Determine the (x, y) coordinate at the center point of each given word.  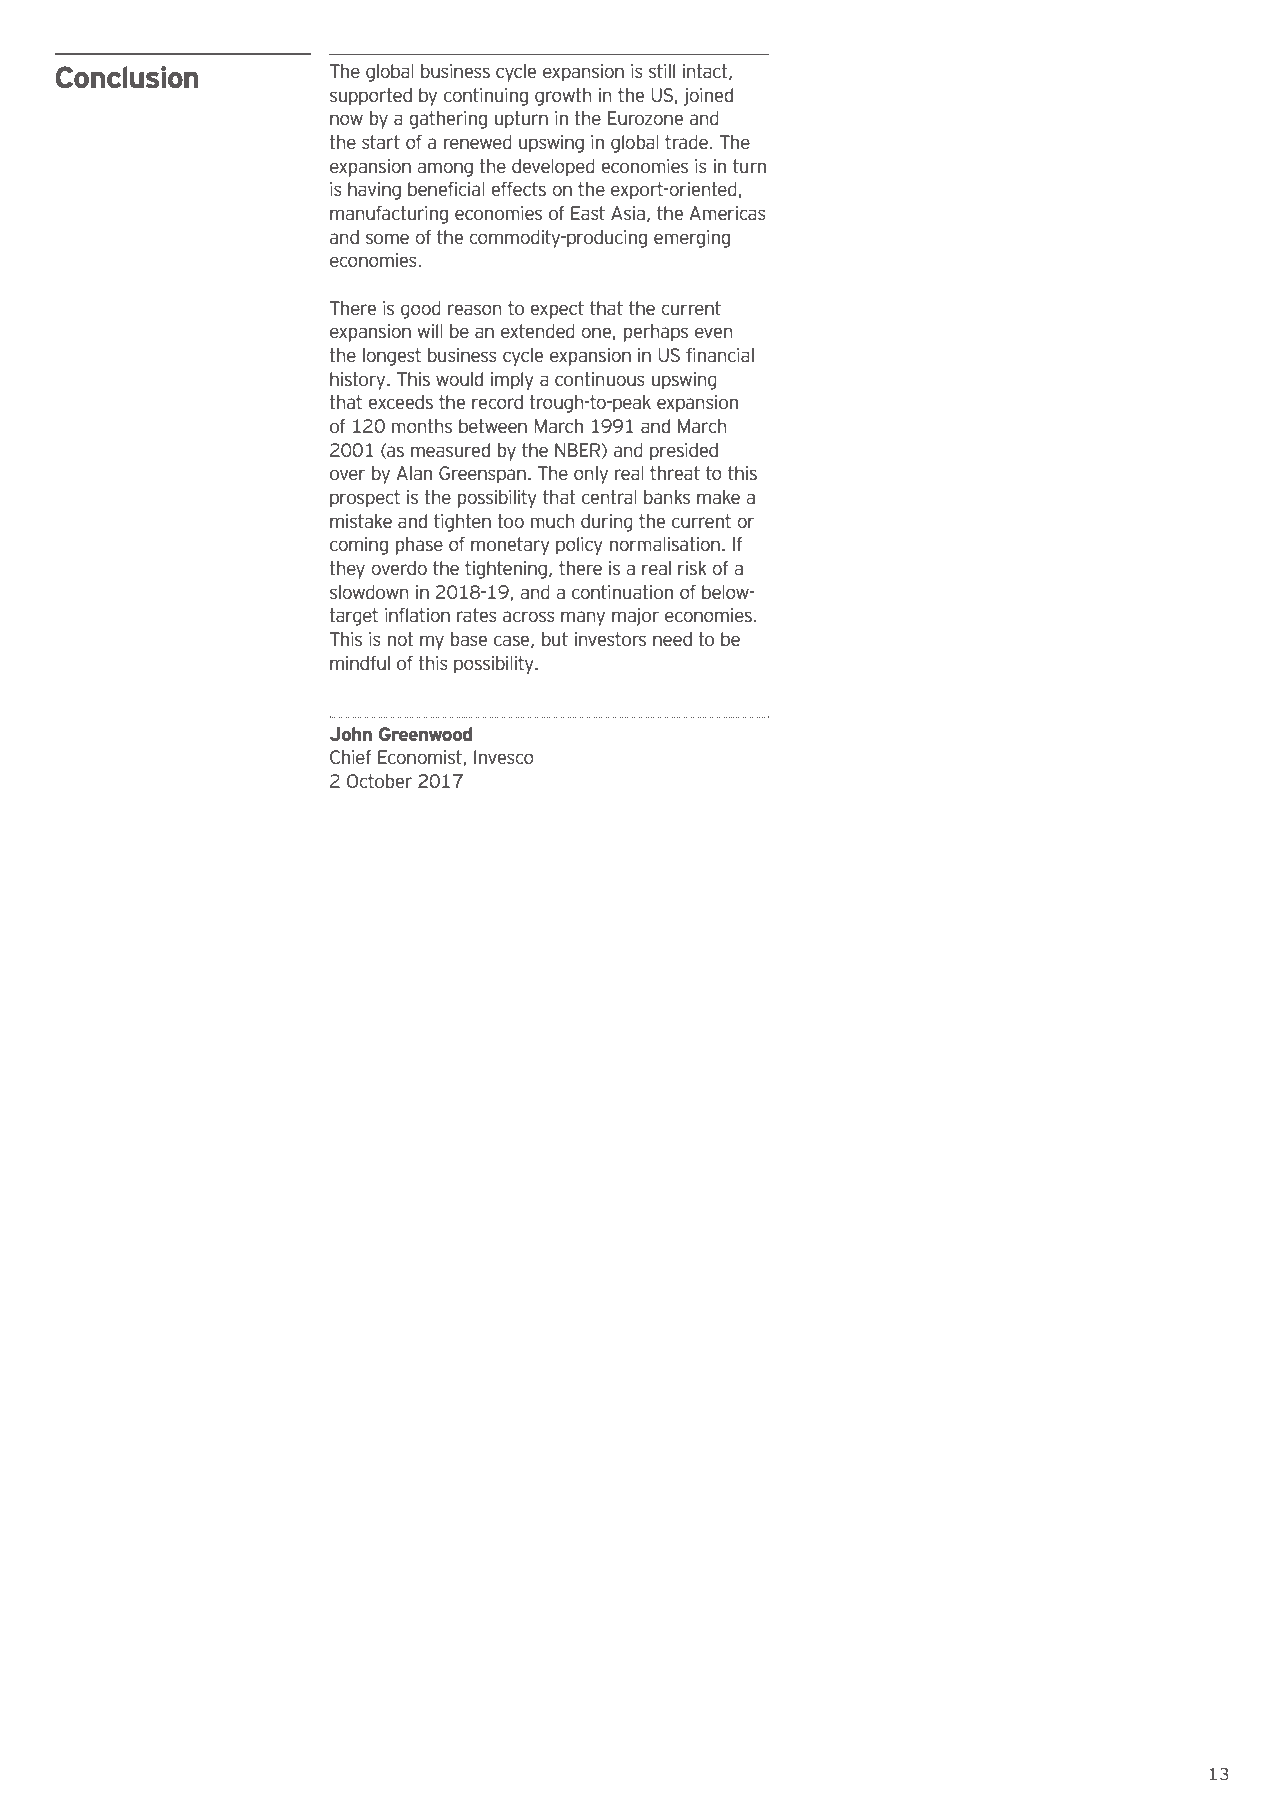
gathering (448, 120)
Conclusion (127, 77)
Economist (420, 757)
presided (684, 452)
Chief (350, 757)
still (662, 71)
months (422, 426)
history (359, 381)
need (672, 639)
